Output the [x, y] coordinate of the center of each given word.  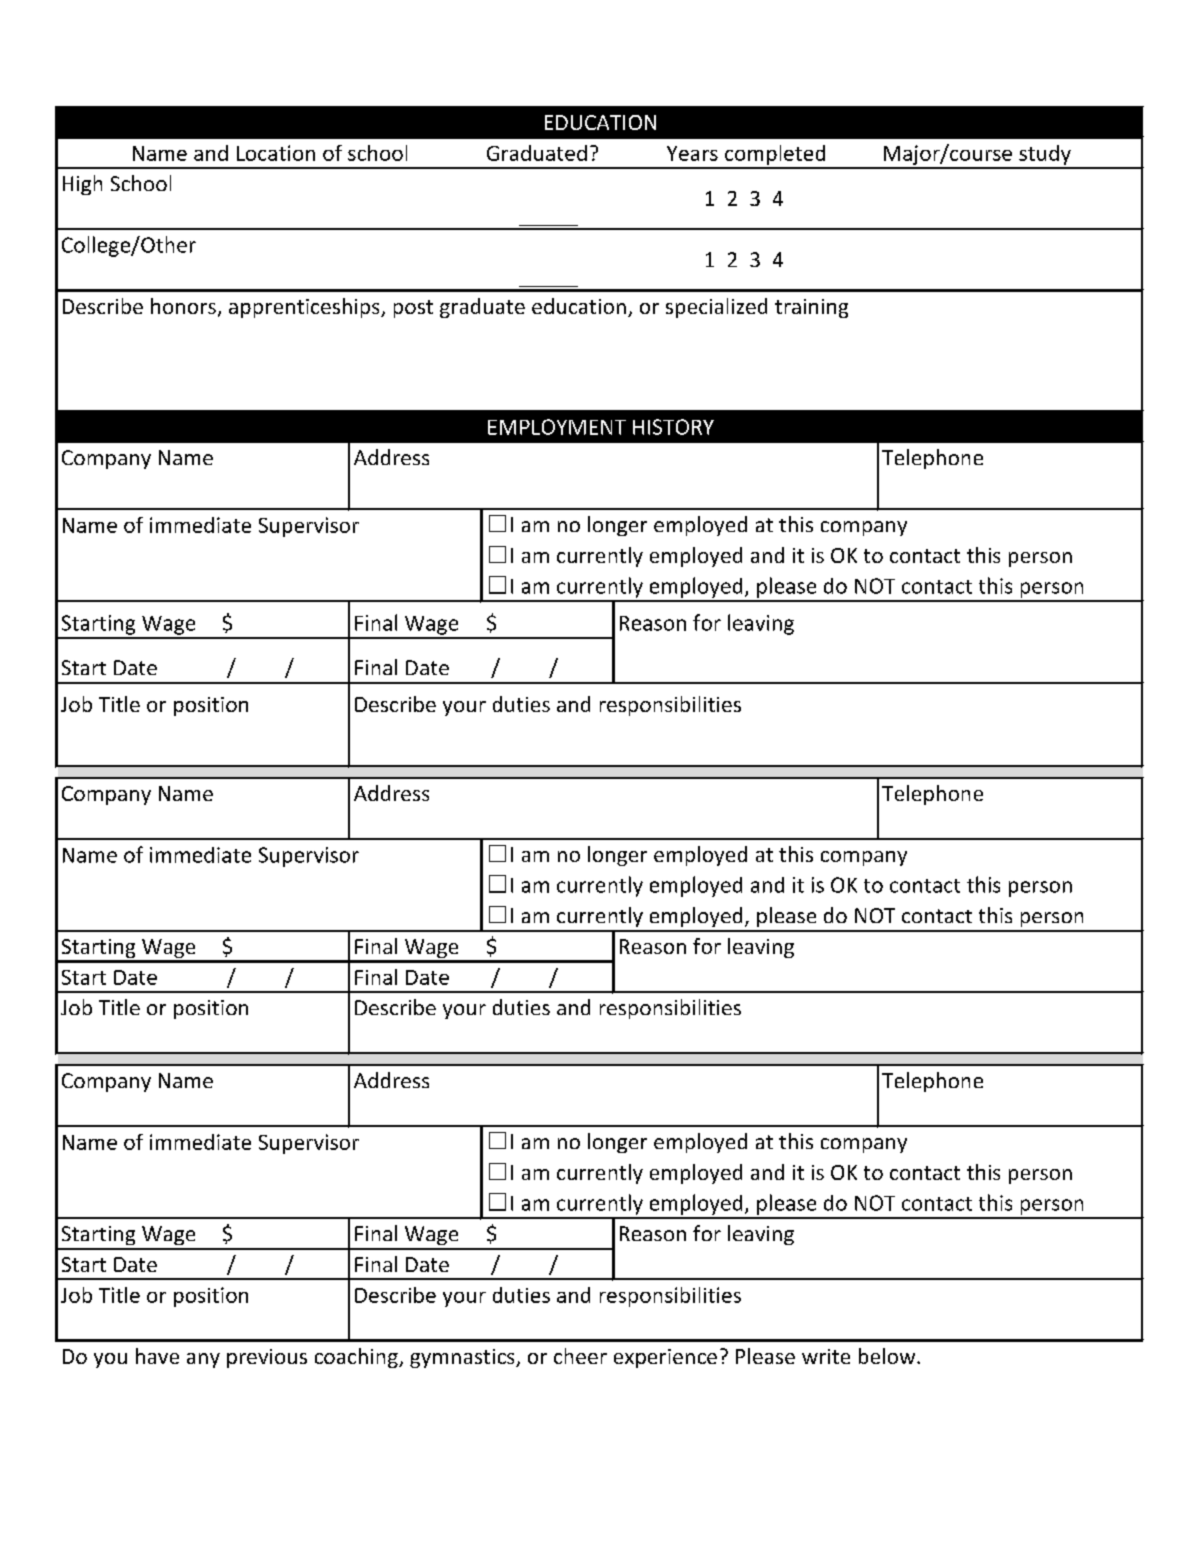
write [826, 1356]
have [157, 1356]
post [413, 309]
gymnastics [463, 1358]
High [82, 185]
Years [692, 153]
